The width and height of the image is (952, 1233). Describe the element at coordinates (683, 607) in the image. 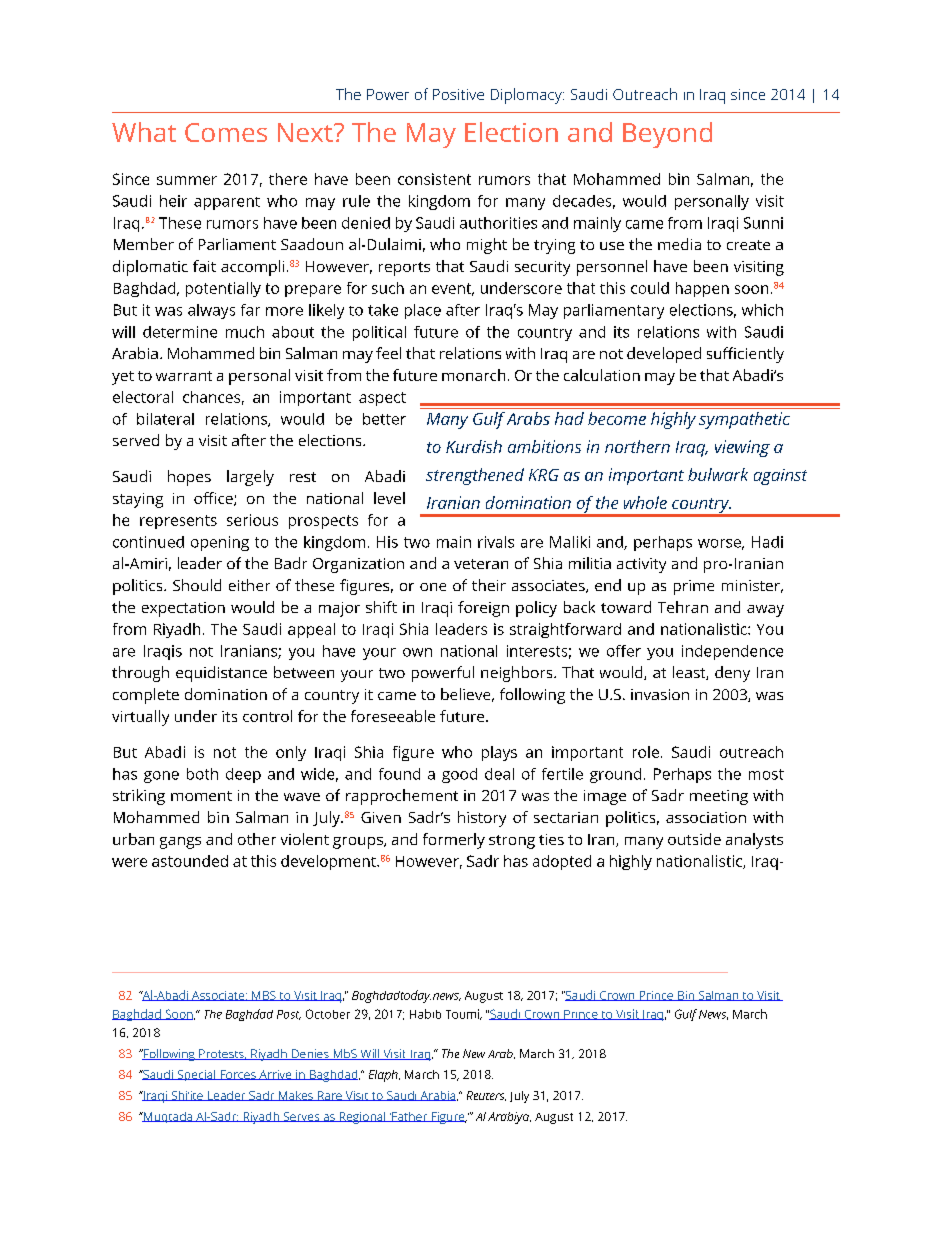

I see `Tehran` at that location.
